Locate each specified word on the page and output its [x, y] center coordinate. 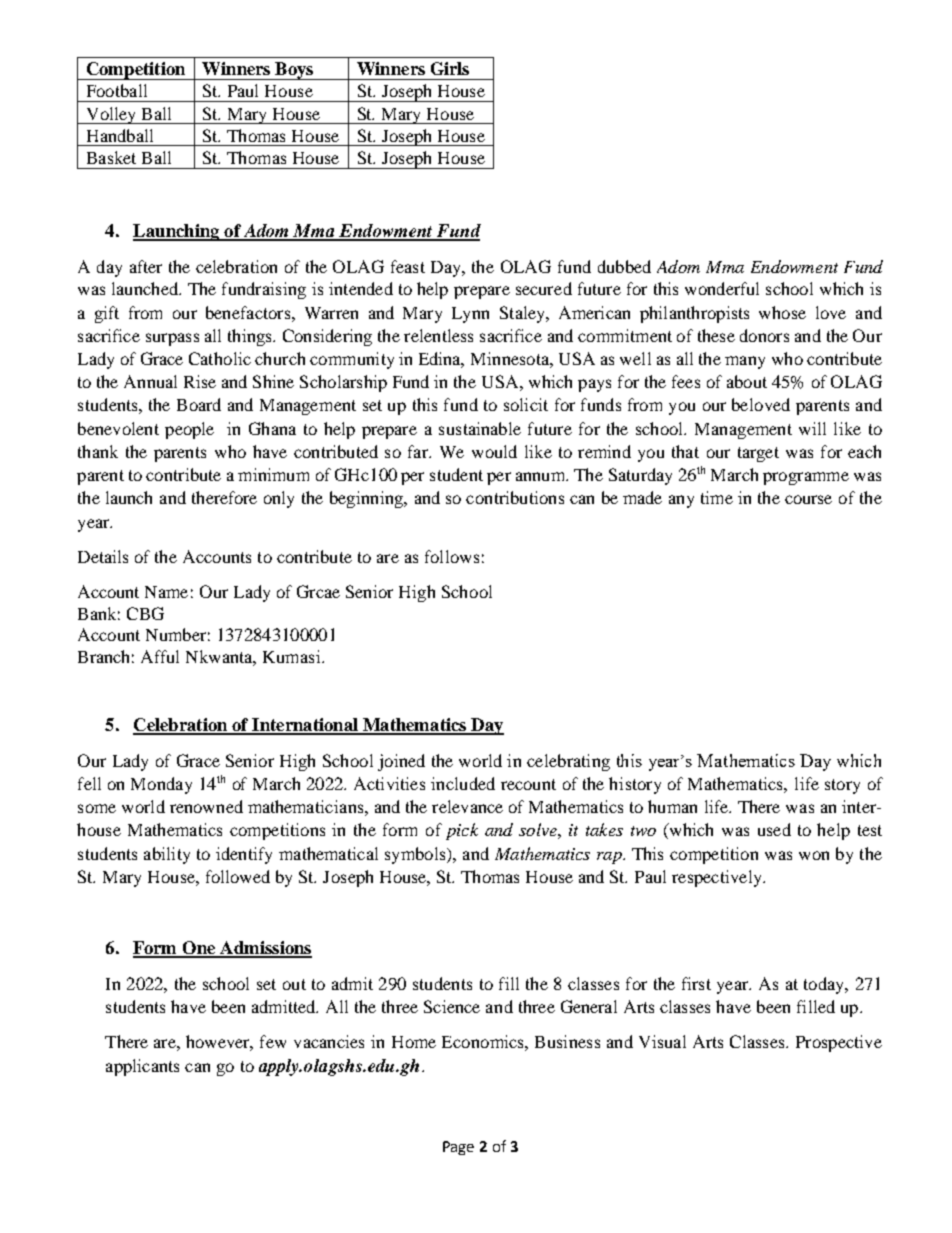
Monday [161, 785]
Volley [111, 115]
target [758, 454]
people [189, 430]
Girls [450, 68]
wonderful [722, 288]
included [463, 783]
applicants [142, 1067]
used [774, 829]
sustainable [480, 428]
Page [458, 1148]
